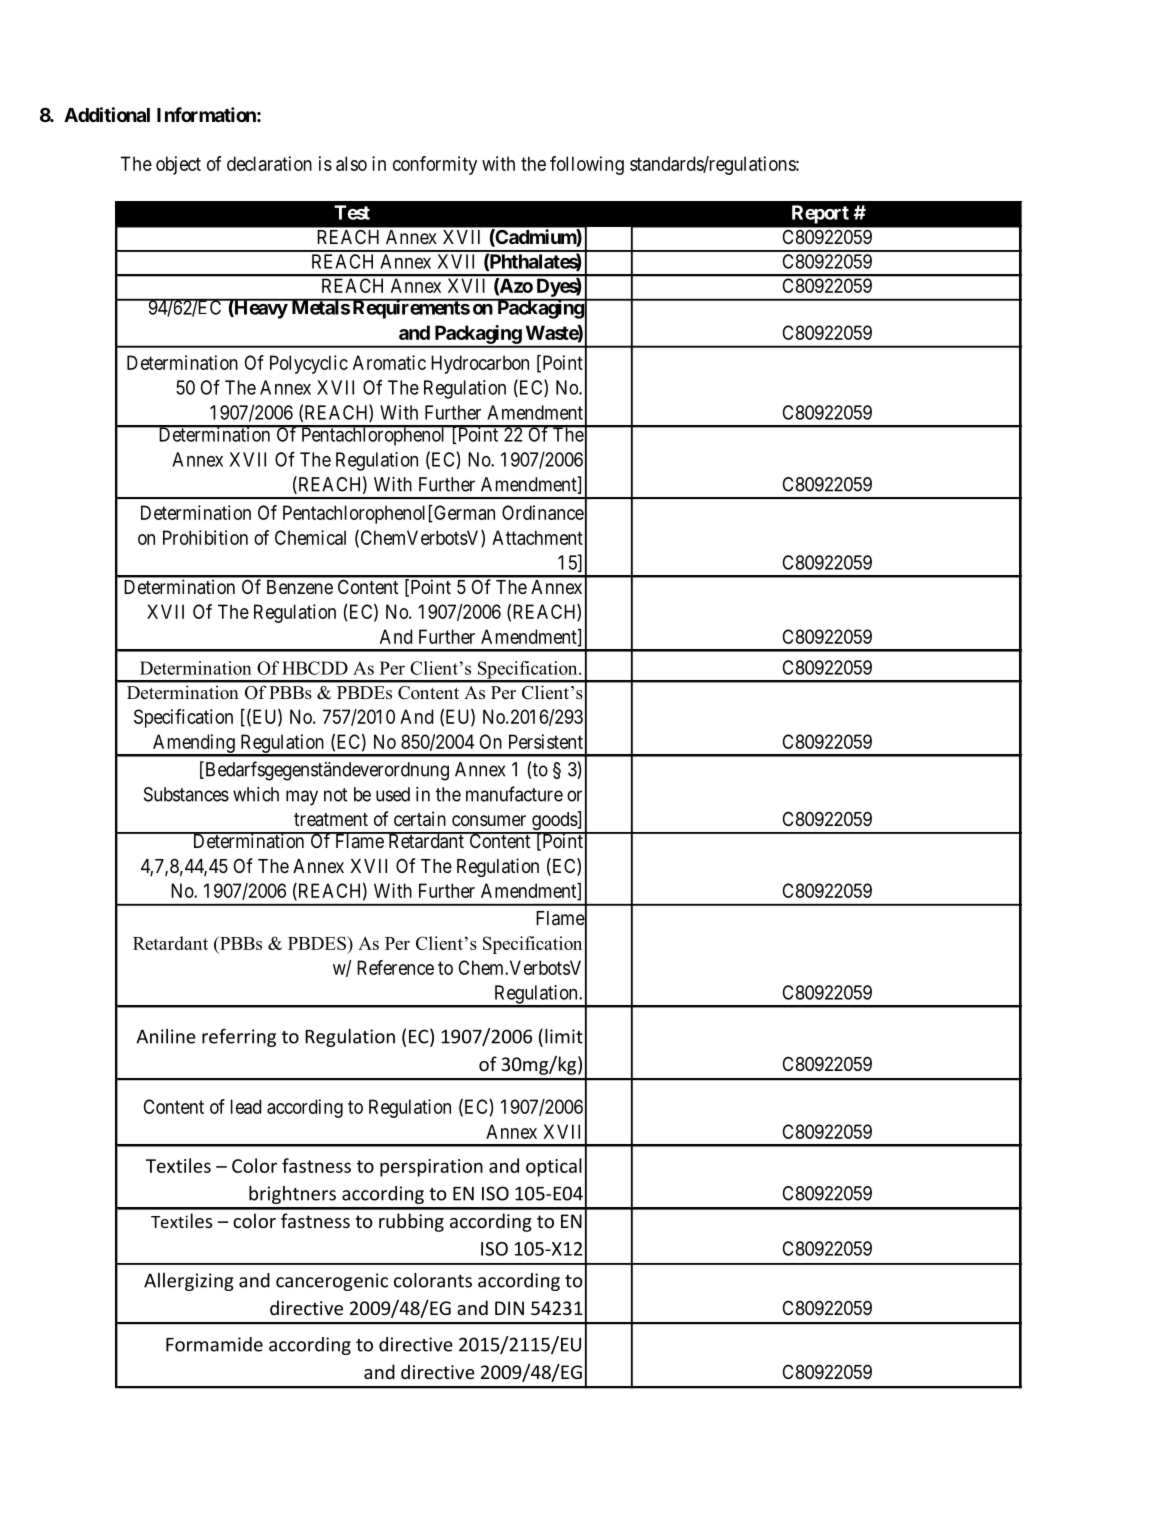 The width and height of the image is (1173, 1519). What do you see at coordinates (300, 587) in the image?
I see `Benzene` at bounding box center [300, 587].
